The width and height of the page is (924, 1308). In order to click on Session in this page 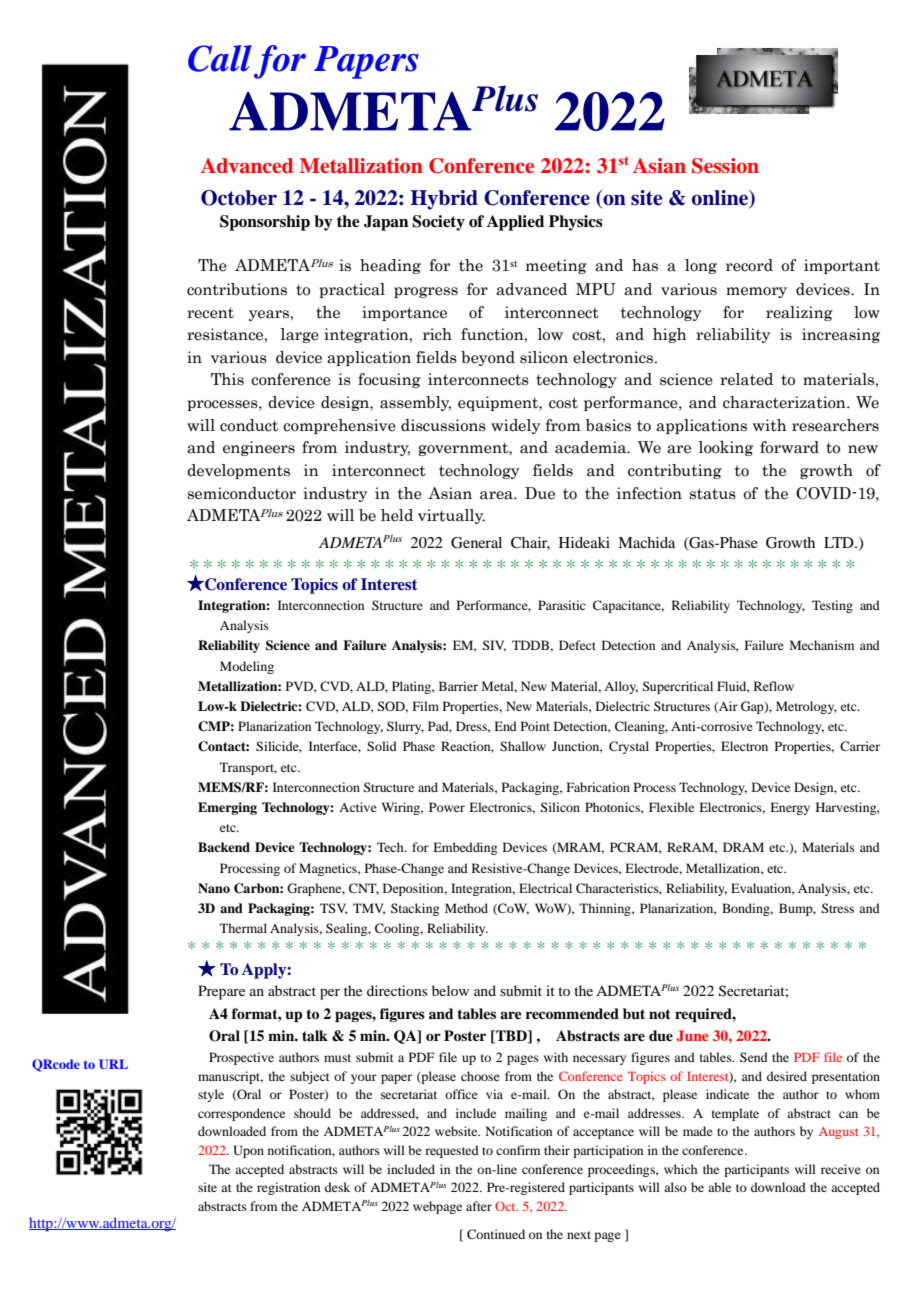, I will do `click(725, 166)`.
